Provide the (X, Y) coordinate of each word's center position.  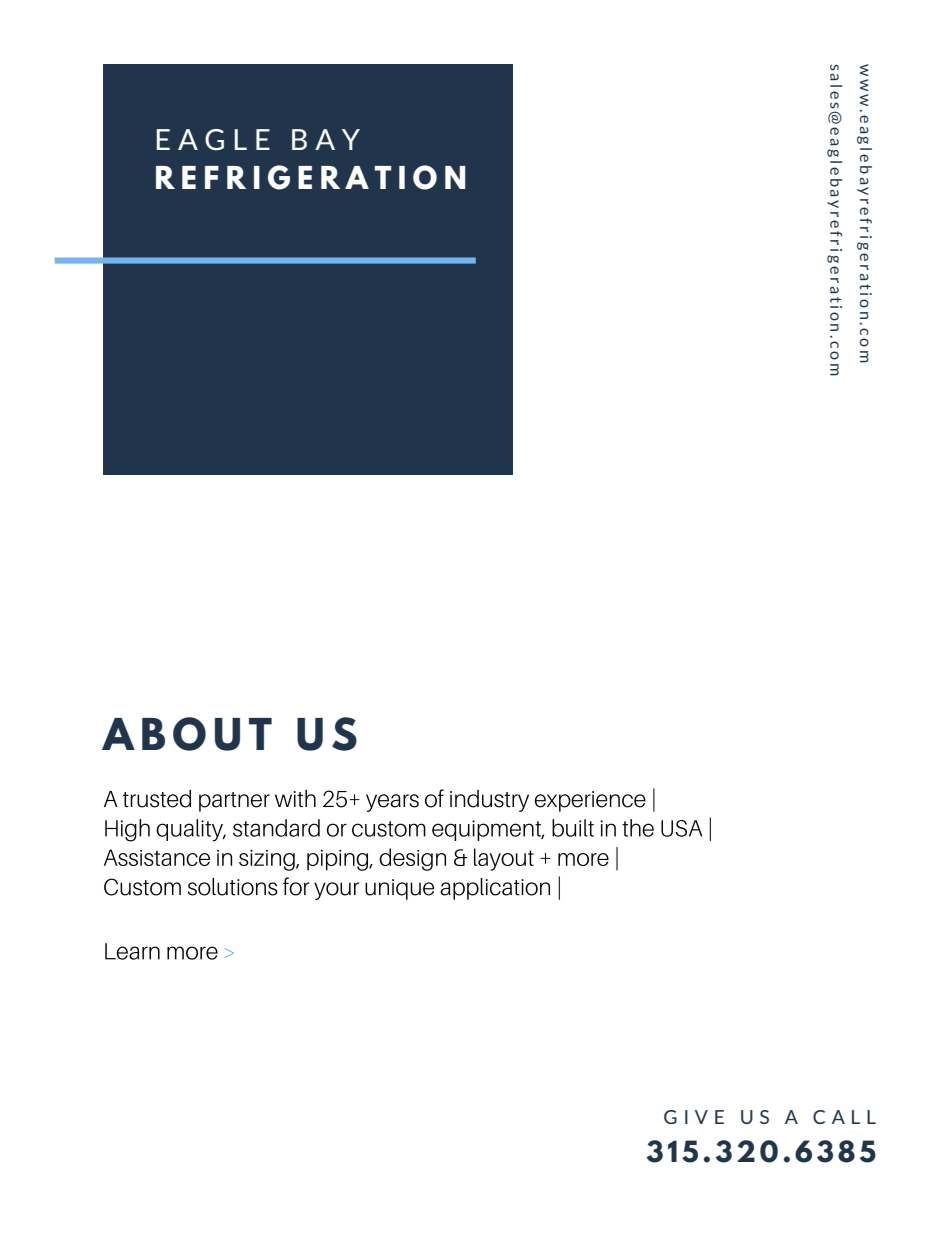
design (412, 859)
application (495, 889)
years (392, 803)
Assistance (157, 857)
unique (399, 889)
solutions (233, 887)
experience (590, 801)
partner (234, 802)
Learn (132, 951)
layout (504, 859)
